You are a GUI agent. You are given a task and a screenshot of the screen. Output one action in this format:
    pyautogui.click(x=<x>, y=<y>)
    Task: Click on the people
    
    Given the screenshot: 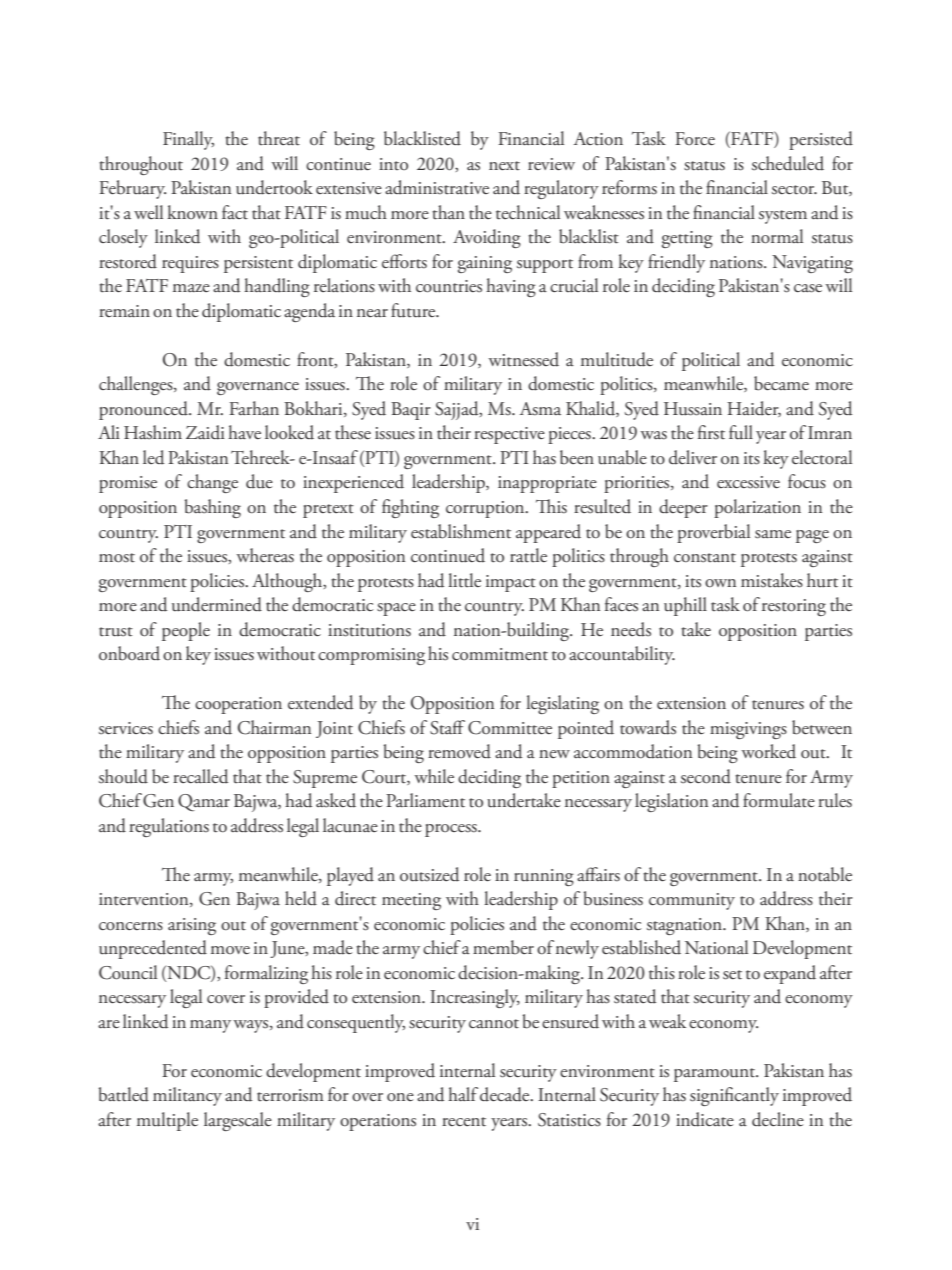 What is the action you would take?
    pyautogui.click(x=186, y=631)
